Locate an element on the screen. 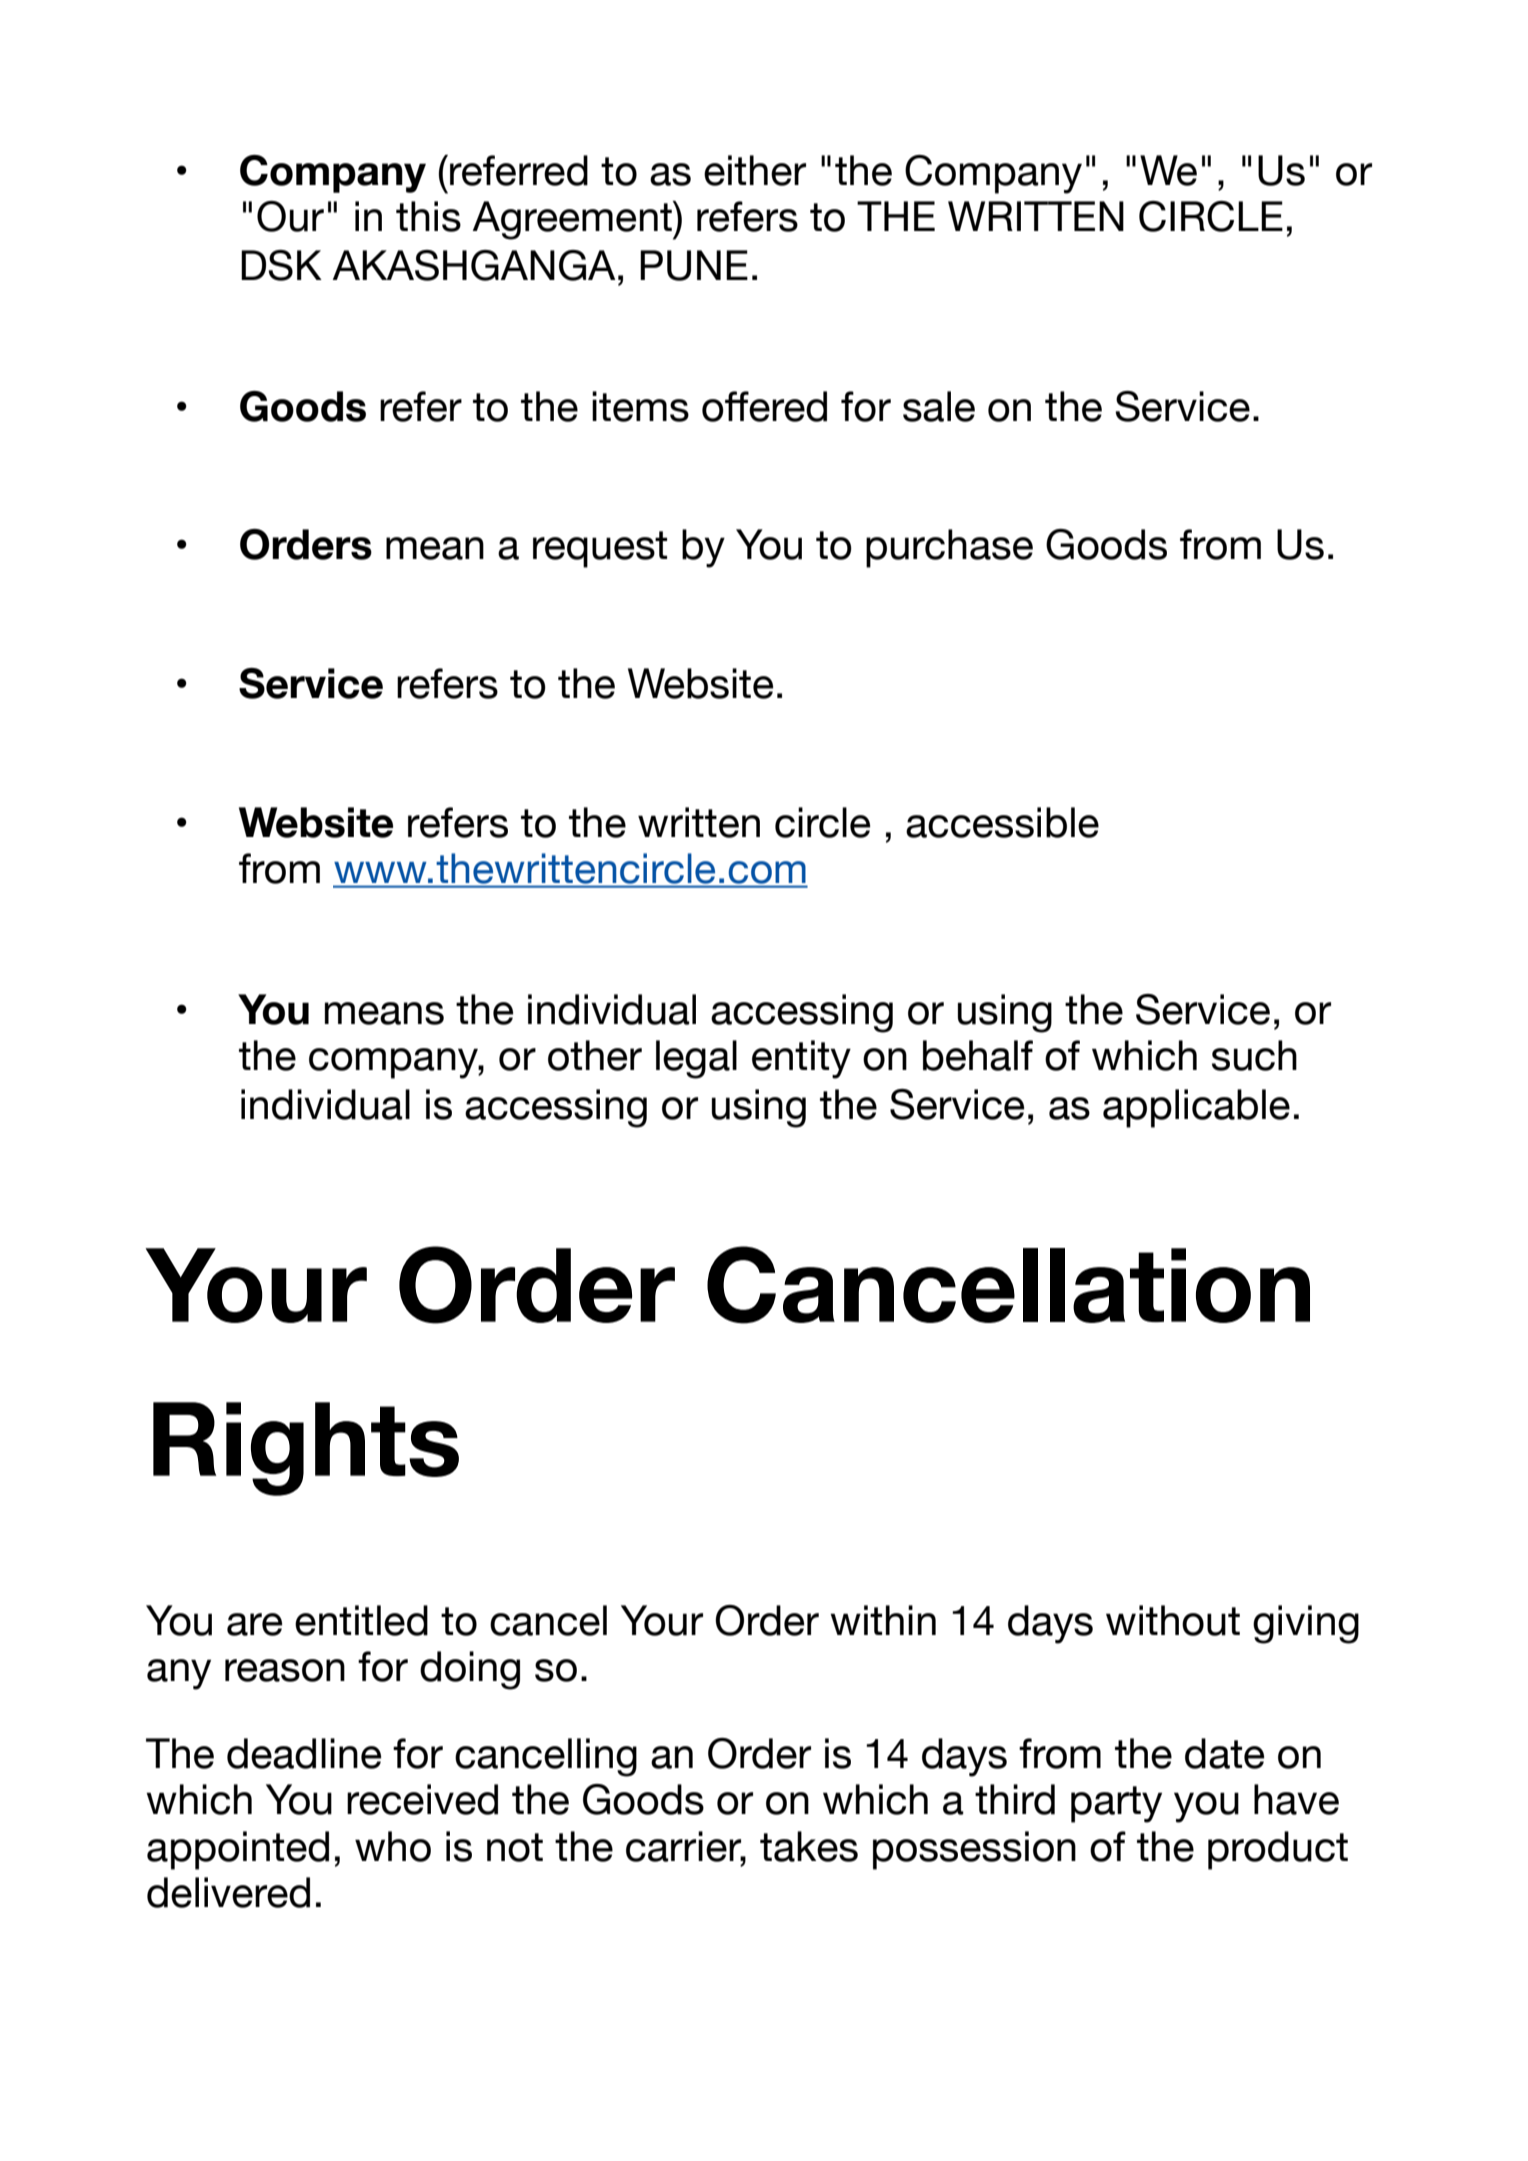  other is located at coordinates (595, 1055).
